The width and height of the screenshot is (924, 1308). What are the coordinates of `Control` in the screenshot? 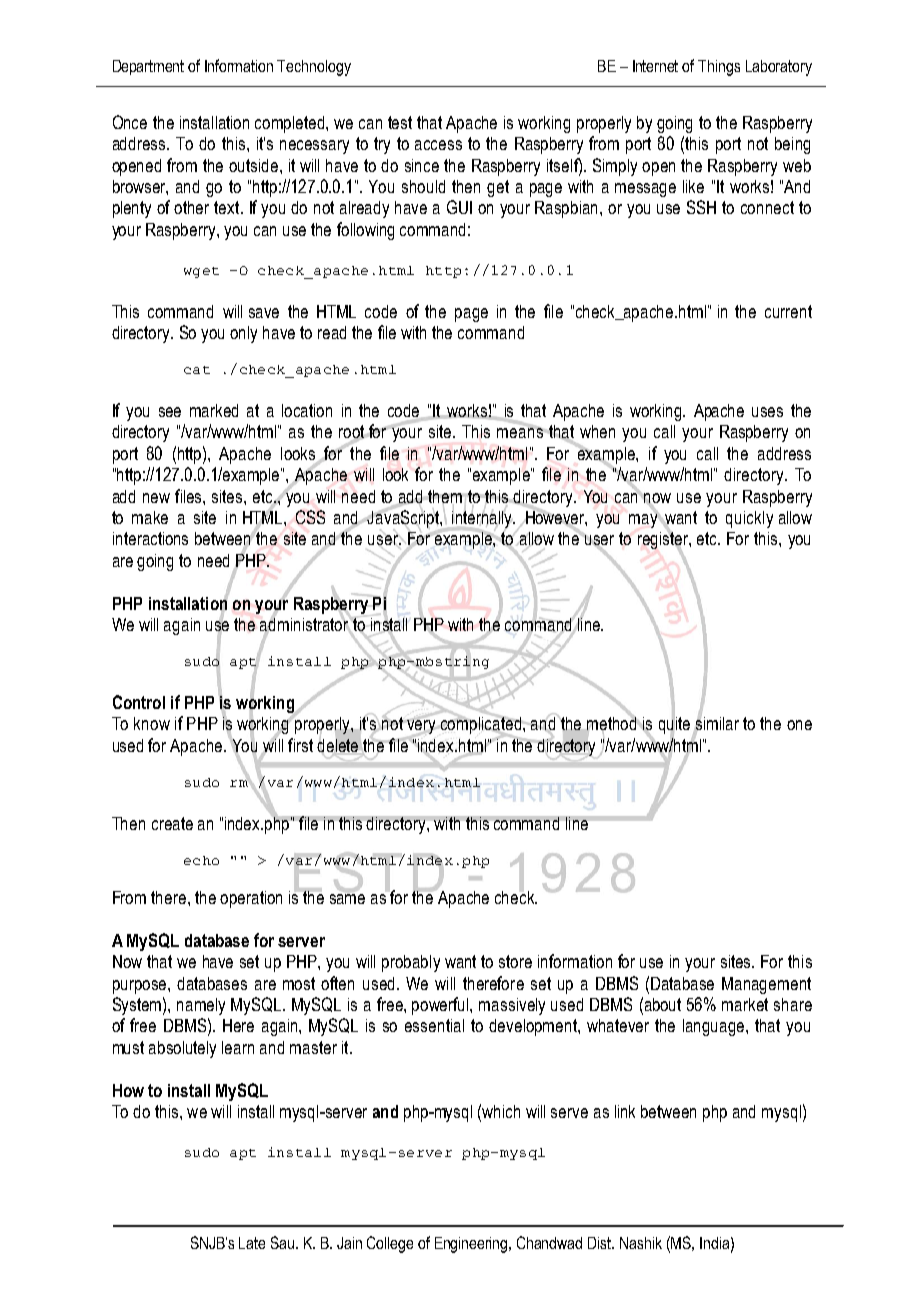 It's located at (139, 702).
